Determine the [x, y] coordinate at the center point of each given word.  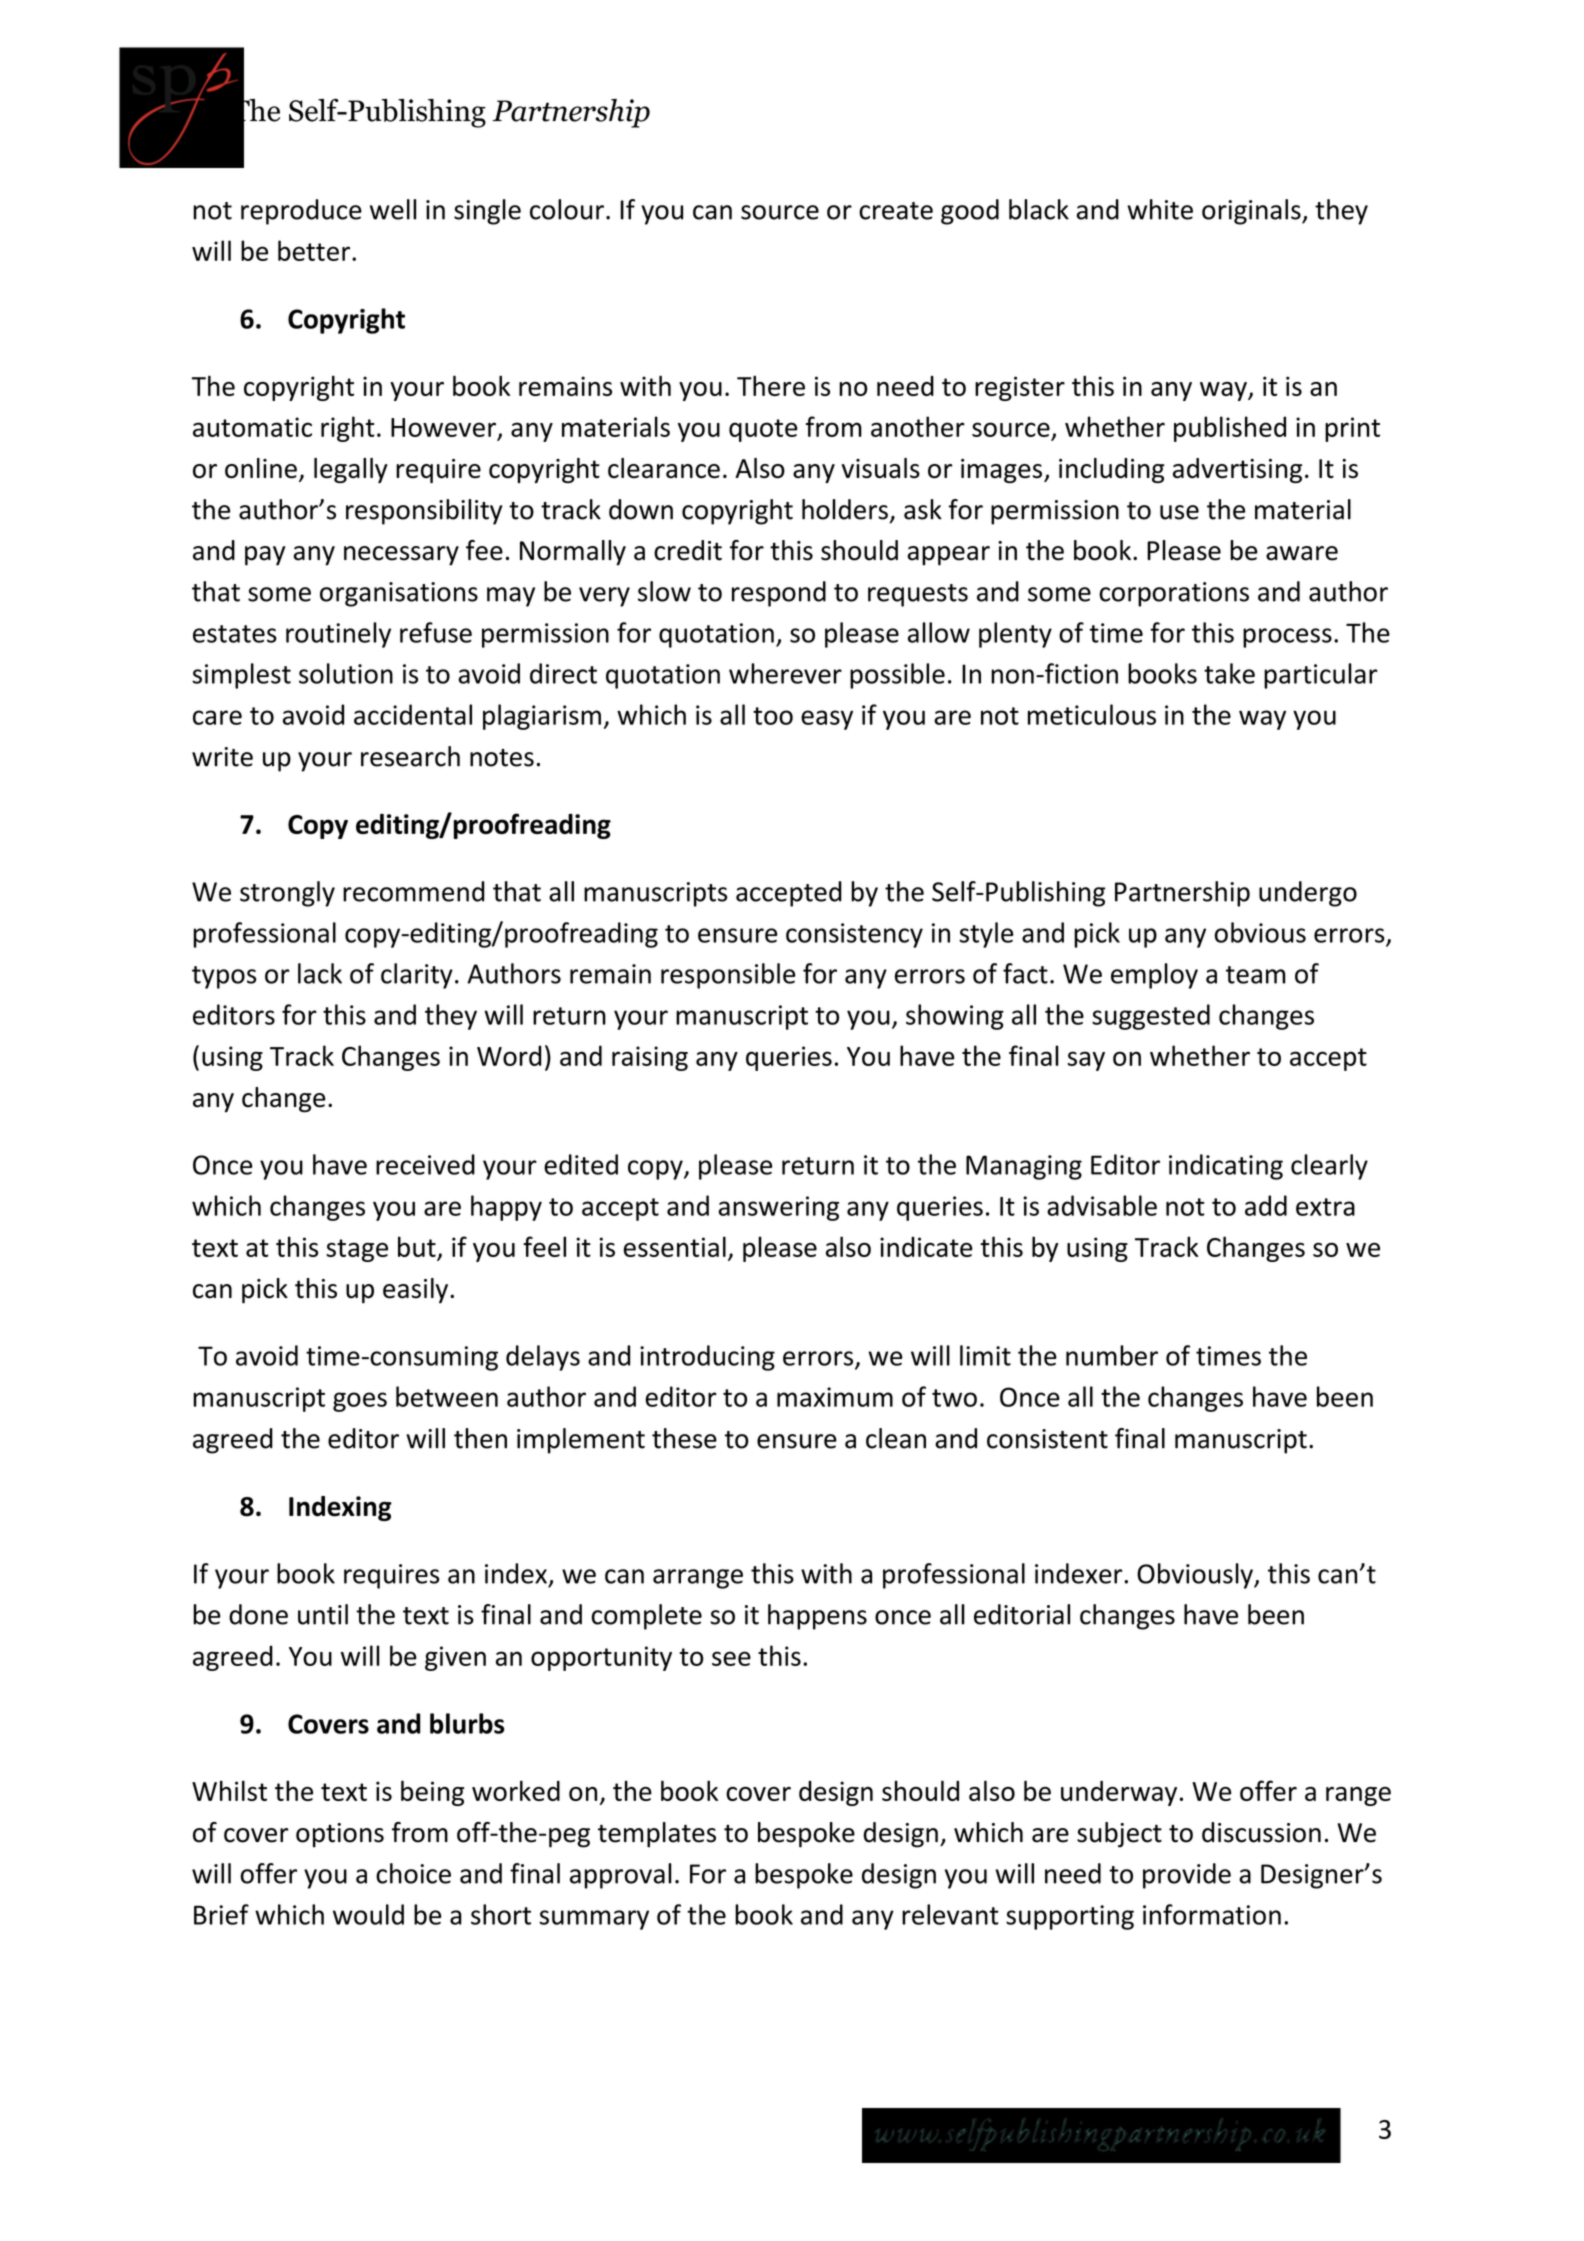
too [773, 716]
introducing [707, 1358]
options [340, 1835]
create [896, 211]
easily [415, 1291]
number [1112, 1355]
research [410, 756]
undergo [1308, 894]
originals [1252, 212]
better [315, 250]
